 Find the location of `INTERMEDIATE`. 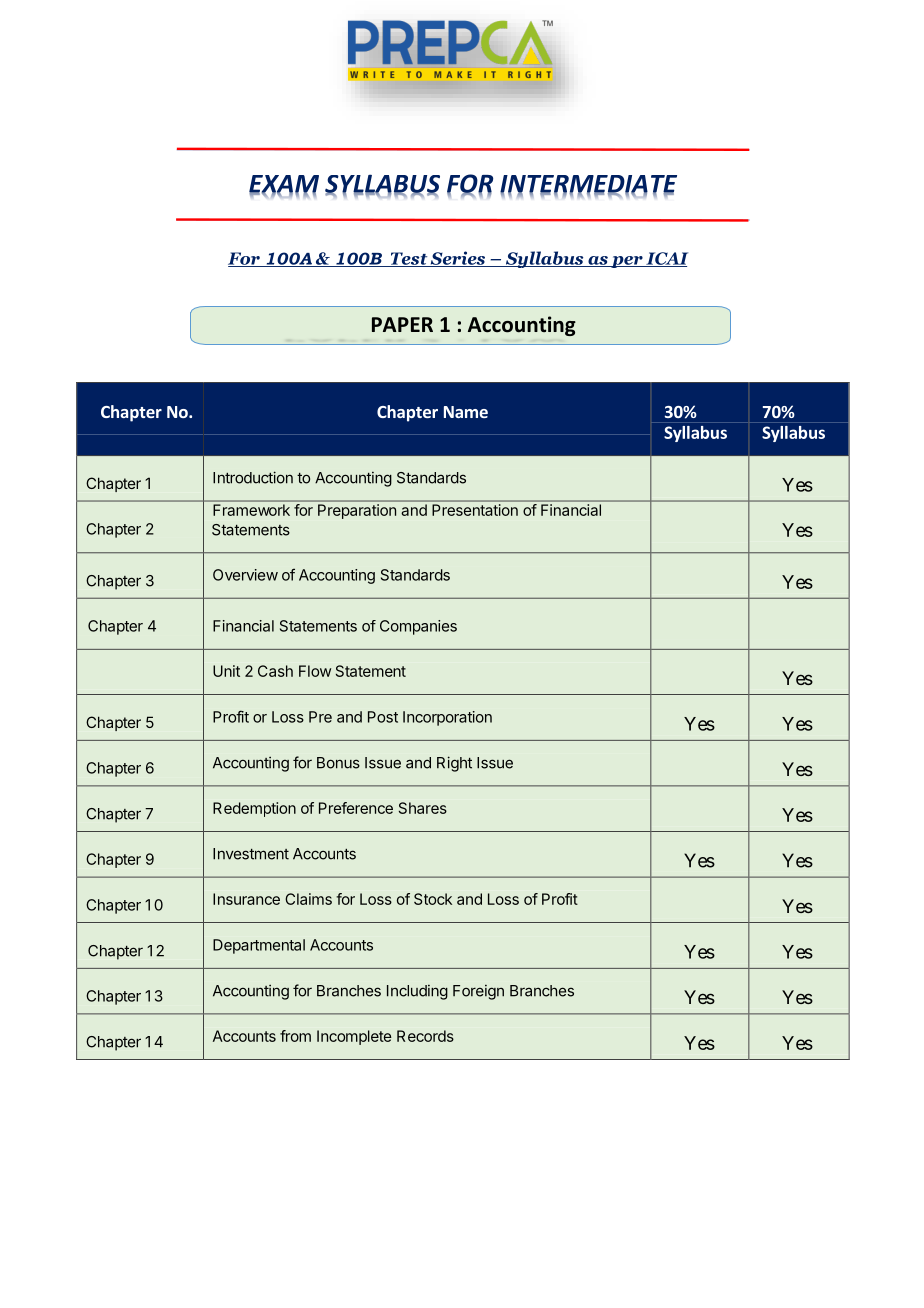

INTERMEDIATE is located at coordinates (588, 185).
